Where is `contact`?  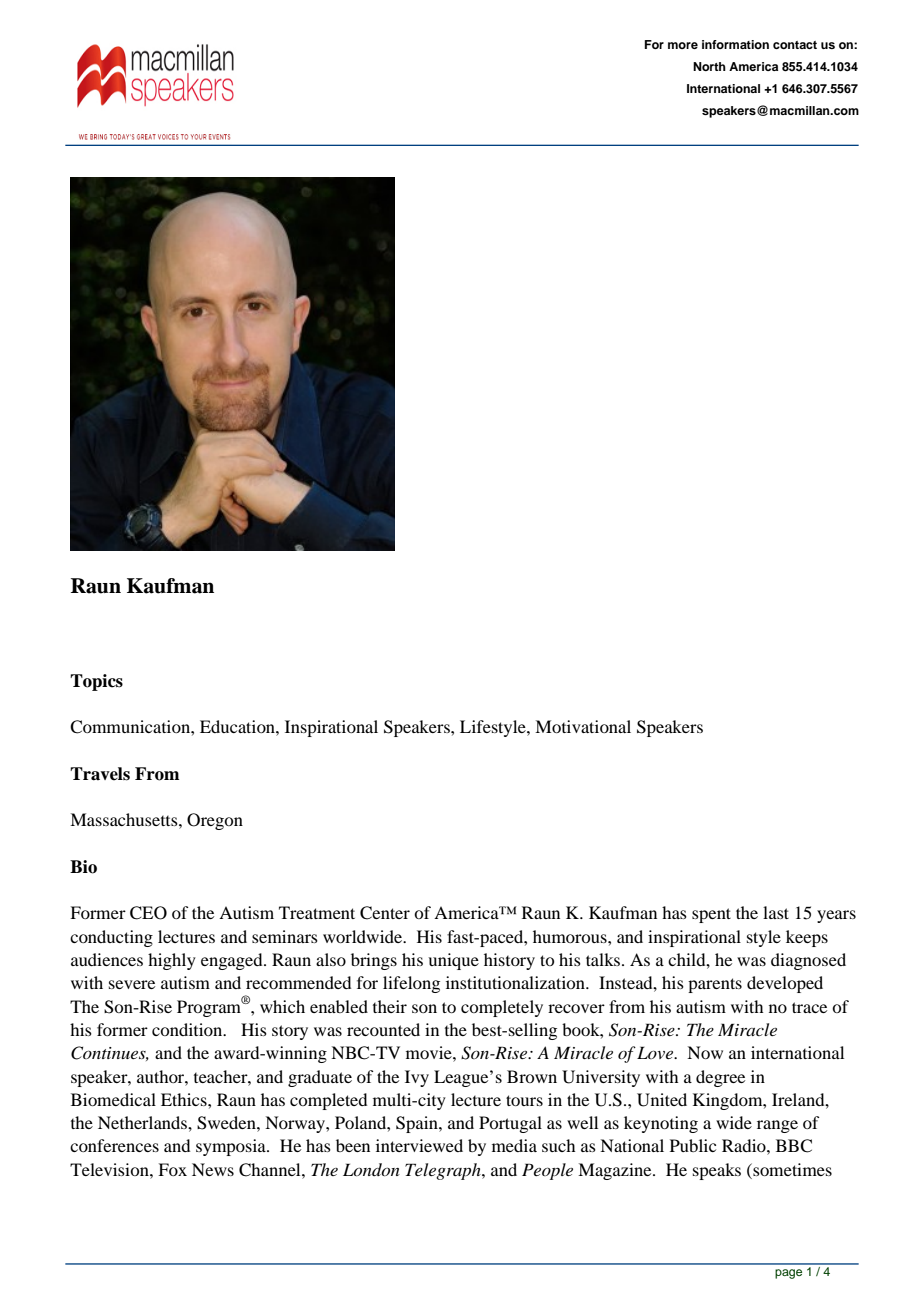
contact is located at coordinates (795, 45).
